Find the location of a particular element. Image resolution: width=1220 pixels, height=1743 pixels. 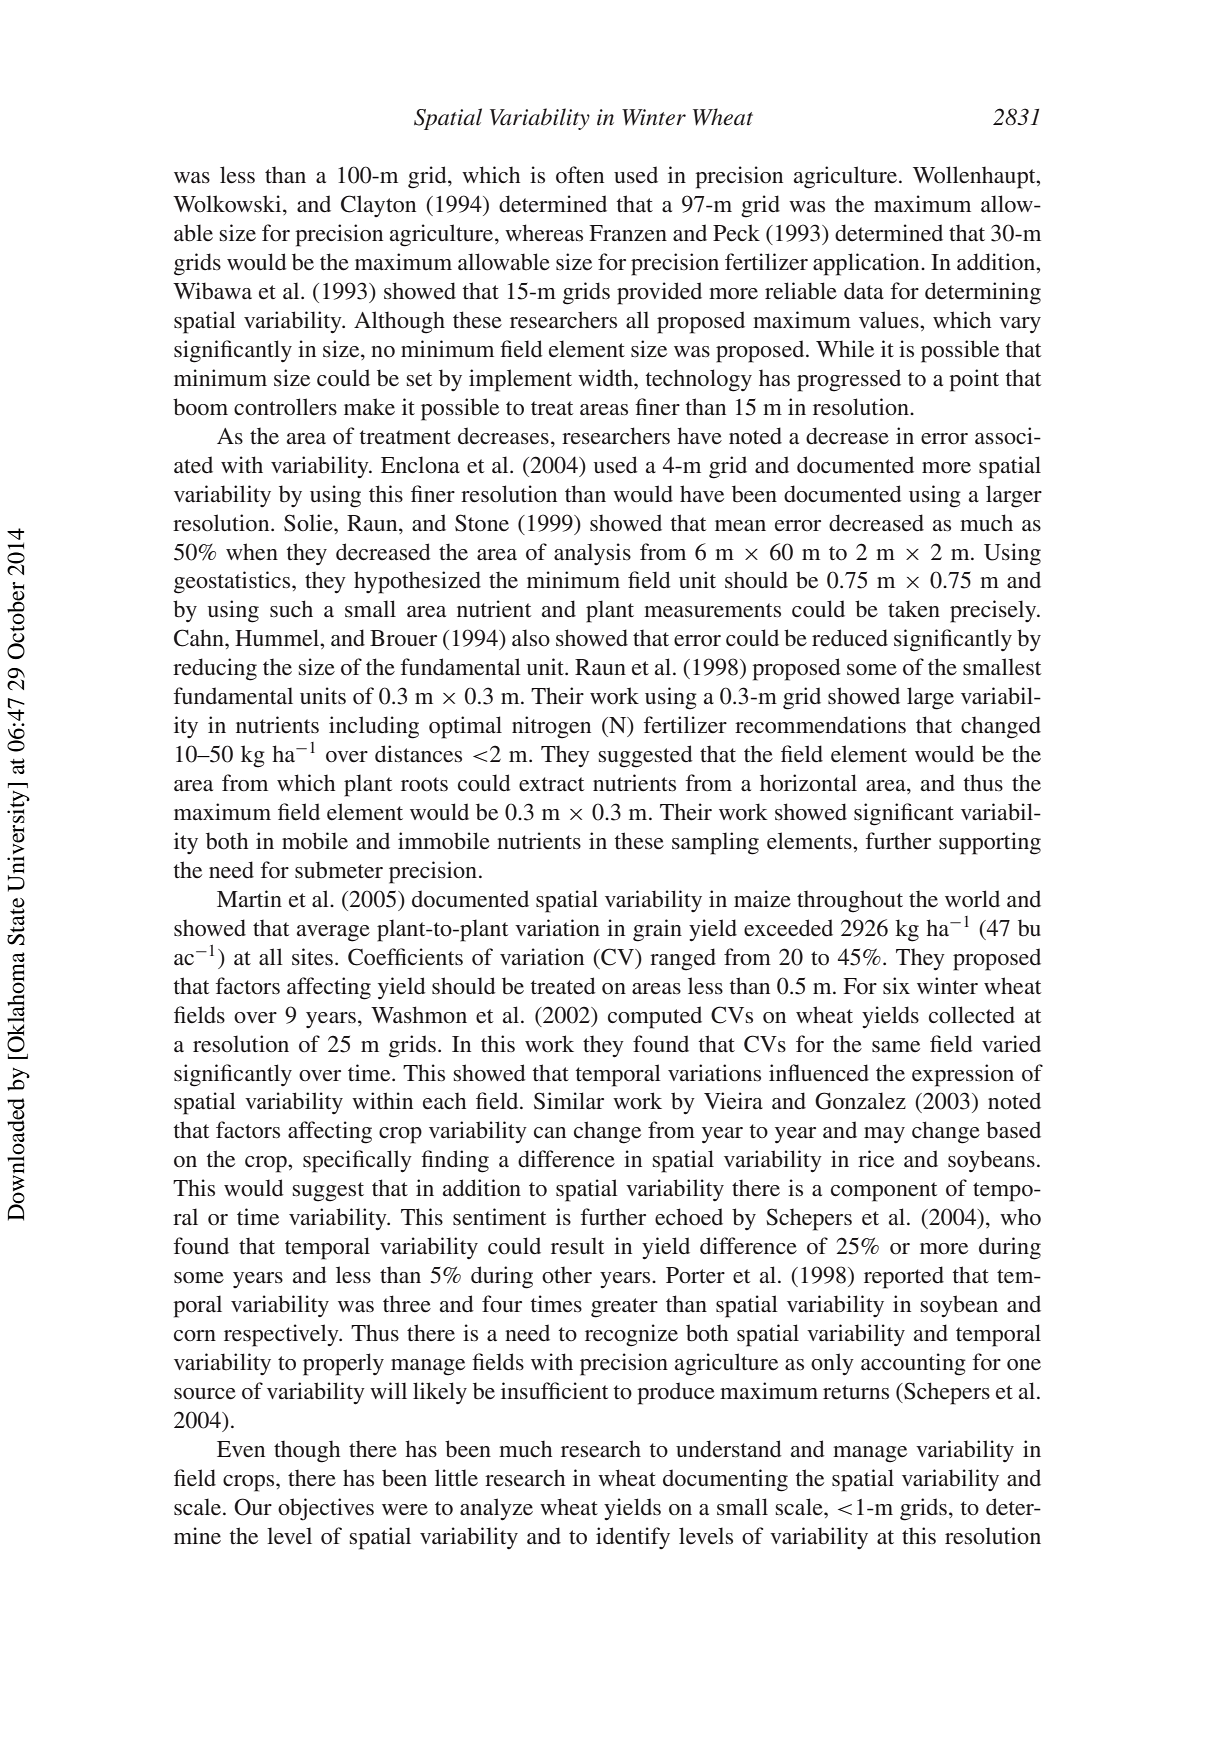

specifically is located at coordinates (357, 1161).
